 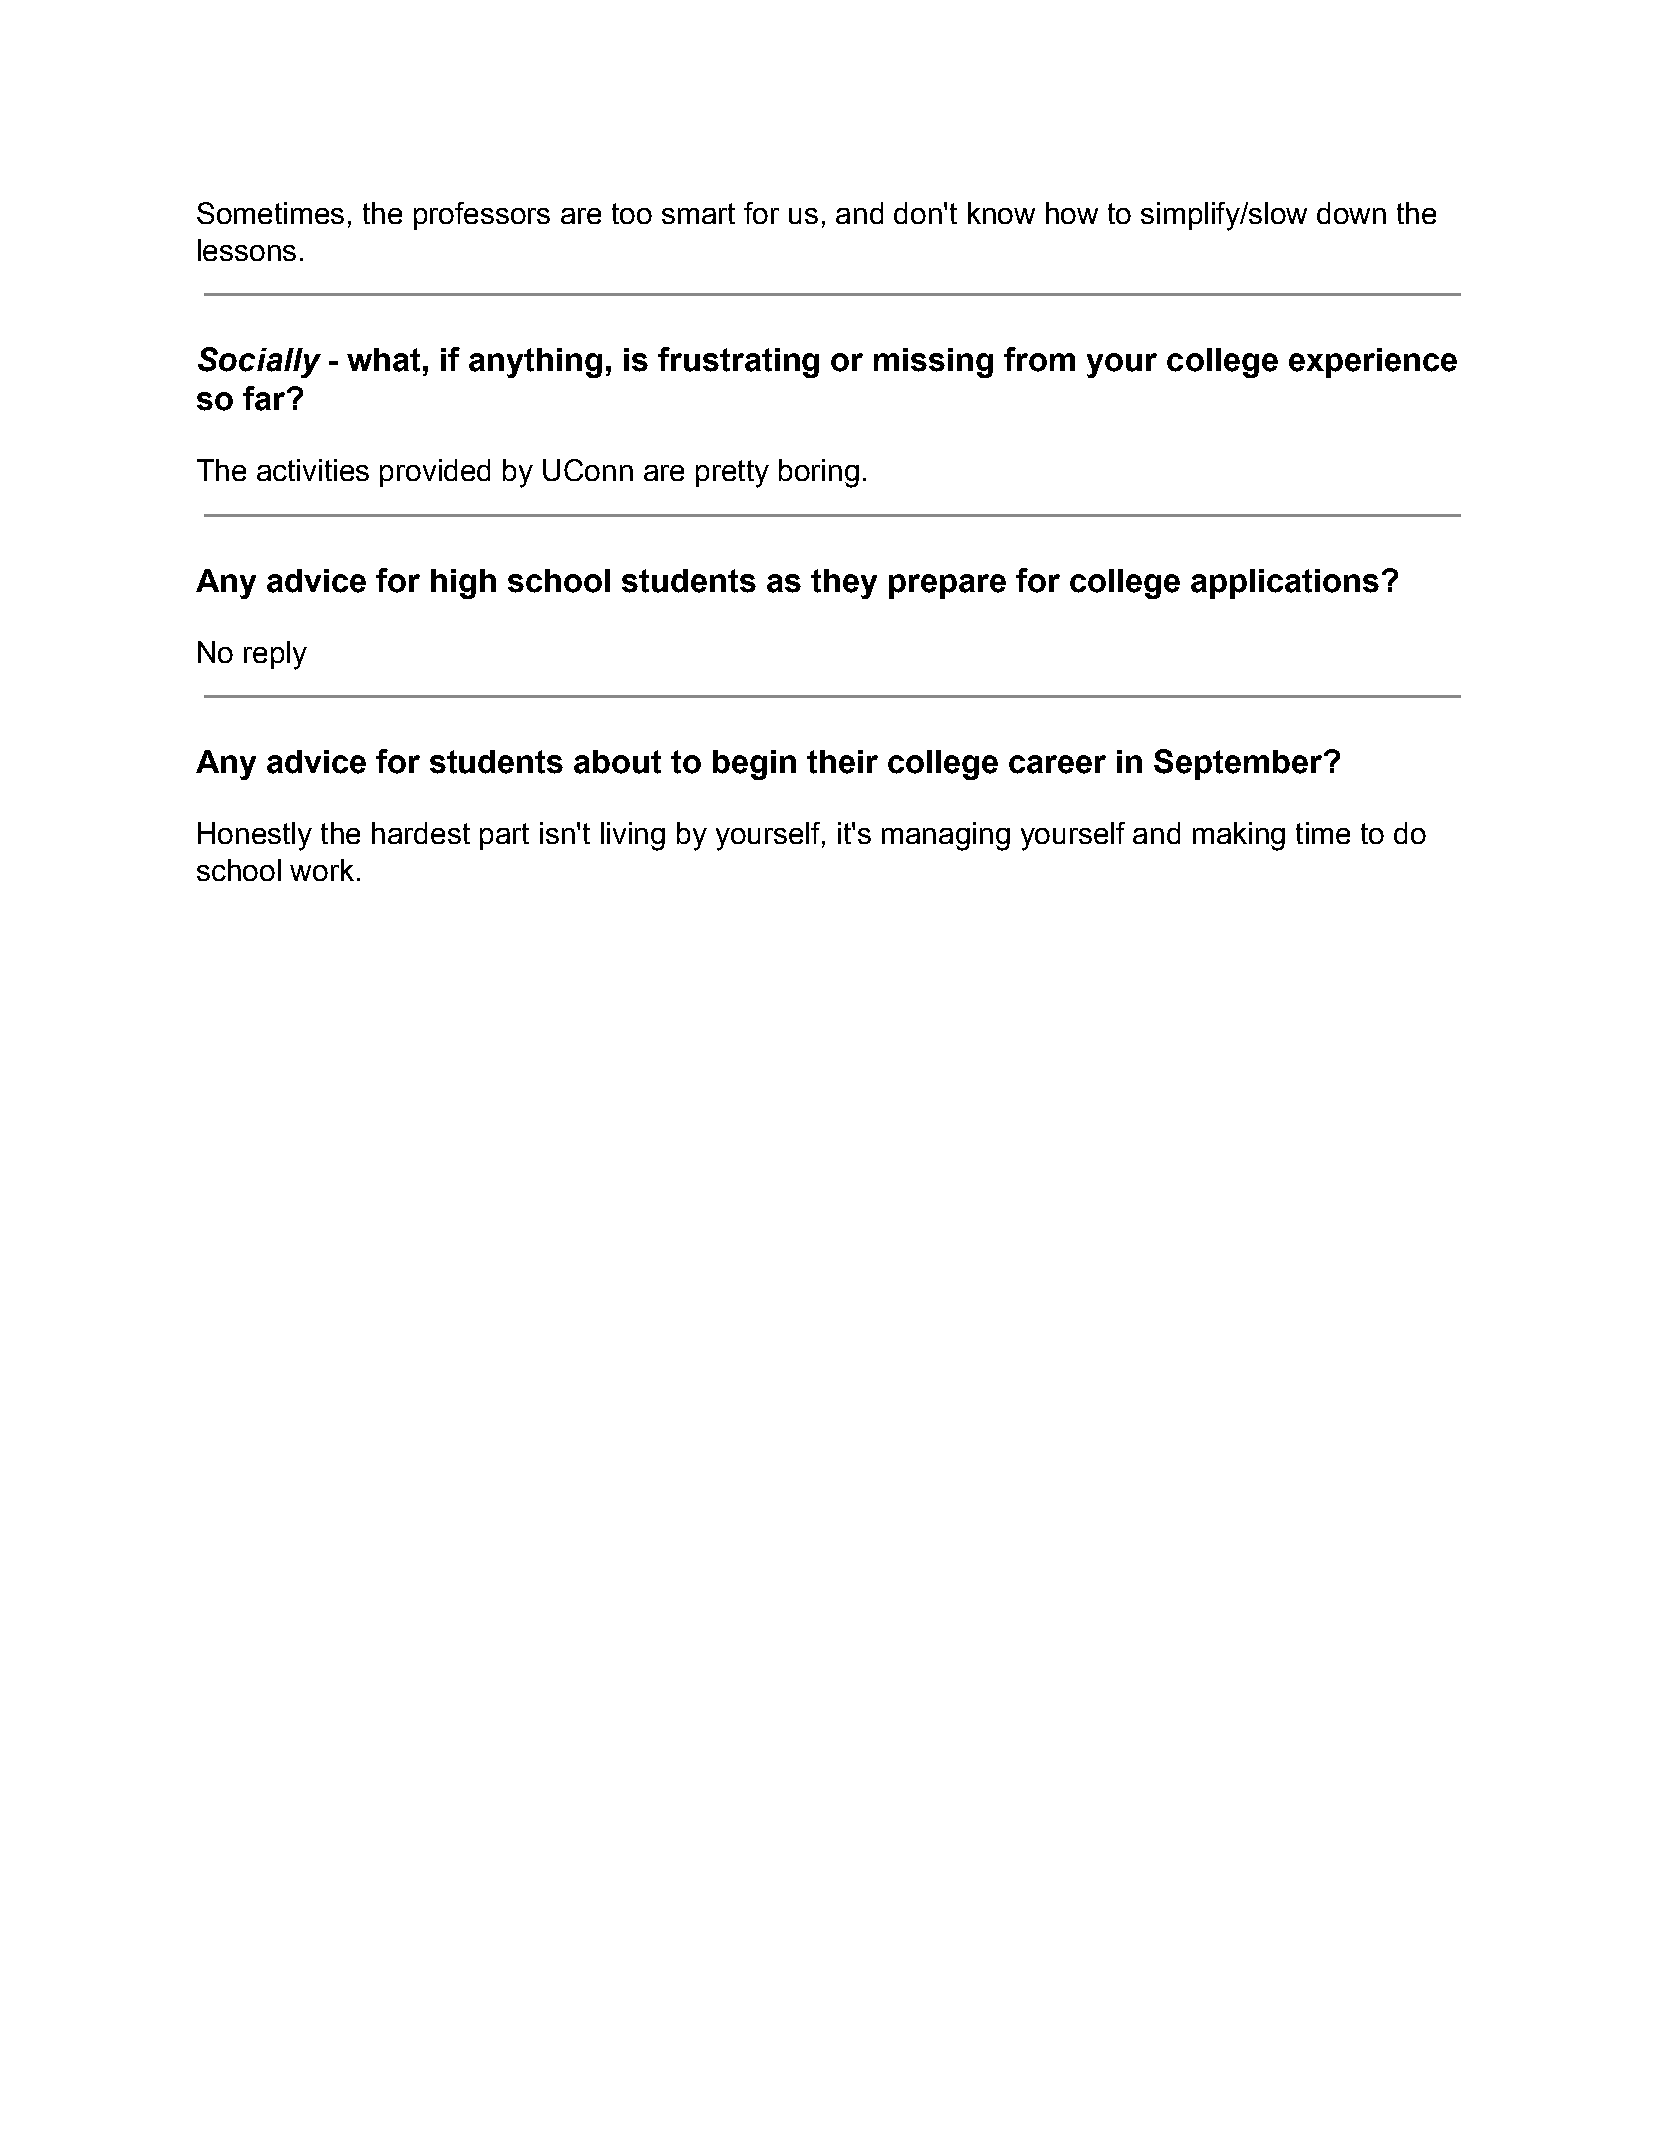 What do you see at coordinates (698, 213) in the screenshot?
I see `smart` at bounding box center [698, 213].
